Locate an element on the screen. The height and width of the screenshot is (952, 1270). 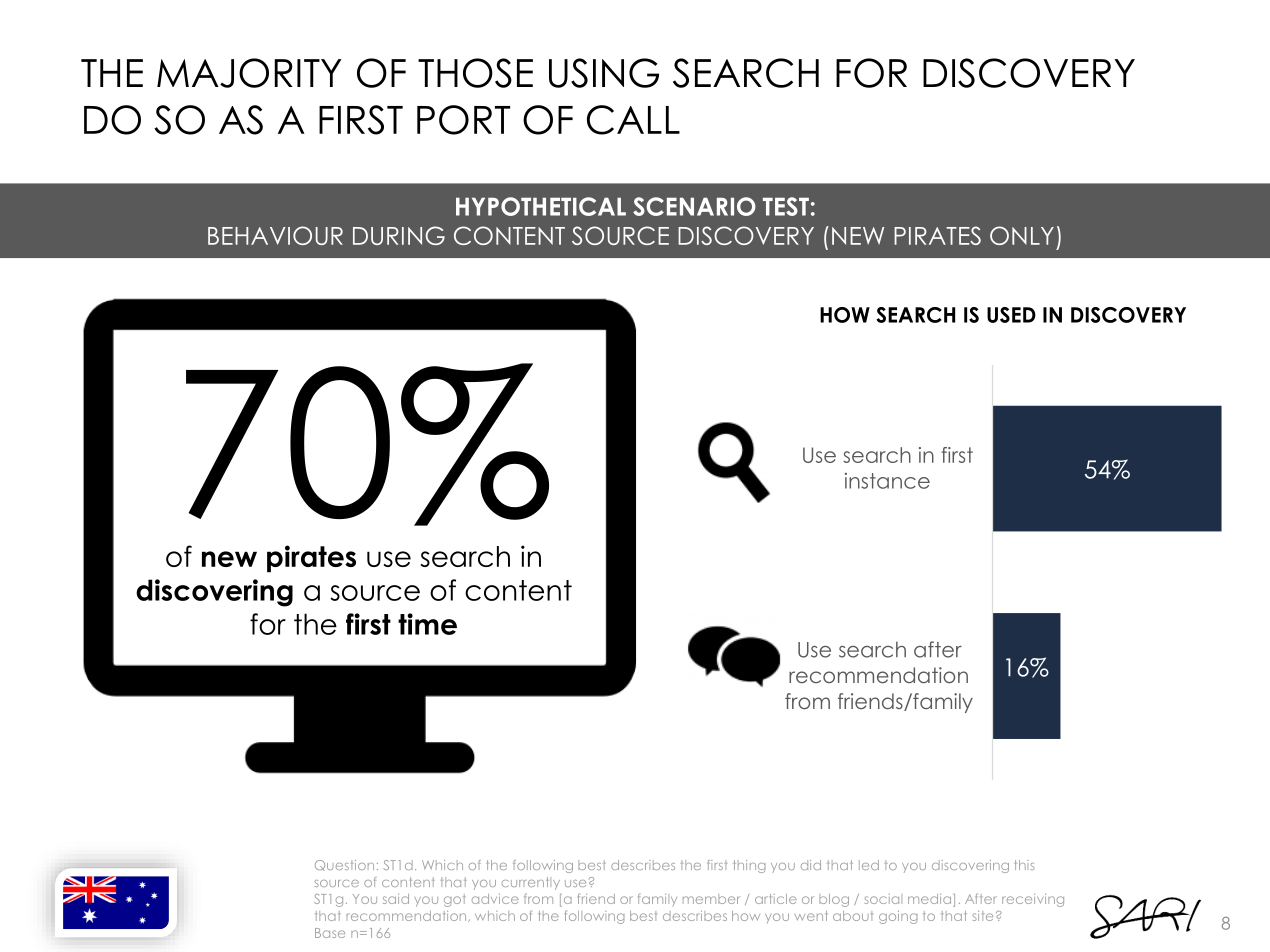
member is located at coordinates (711, 899).
